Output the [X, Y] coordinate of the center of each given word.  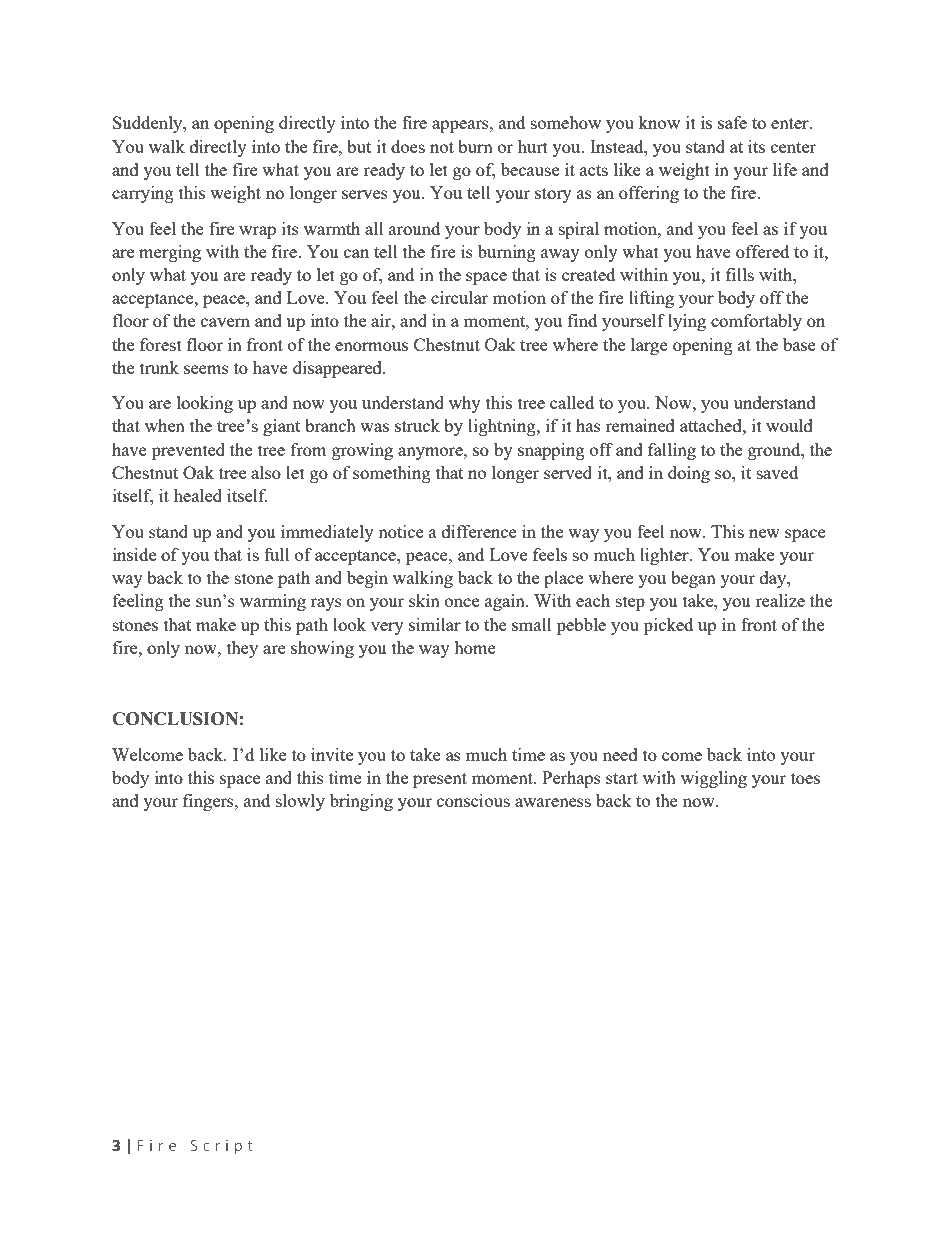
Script [222, 1147]
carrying [143, 194]
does [408, 146]
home [475, 647]
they [242, 649]
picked [668, 626]
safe [732, 122]
